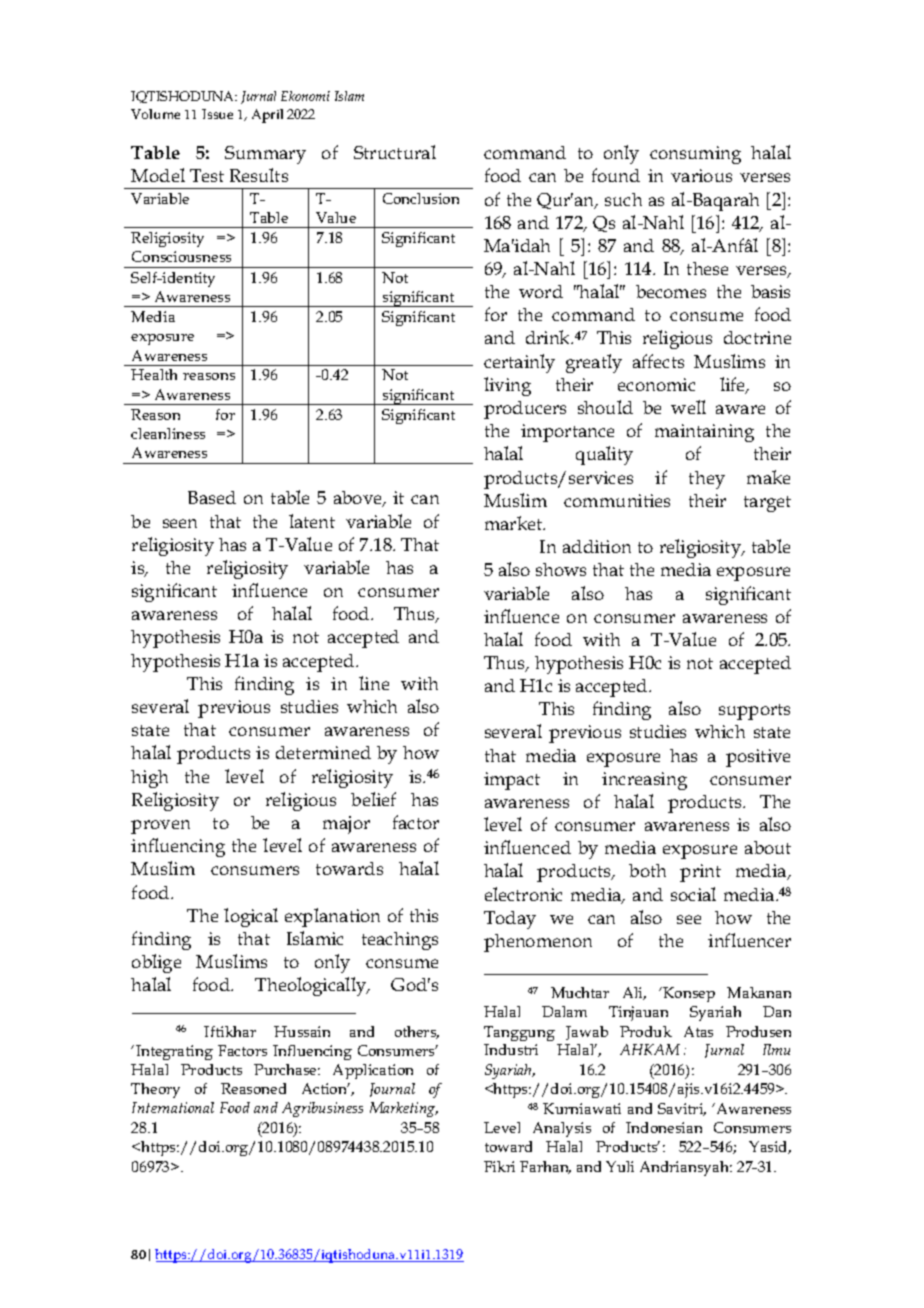 The width and height of the screenshot is (924, 1308). What do you see at coordinates (173, 1107) in the screenshot?
I see `International` at bounding box center [173, 1107].
